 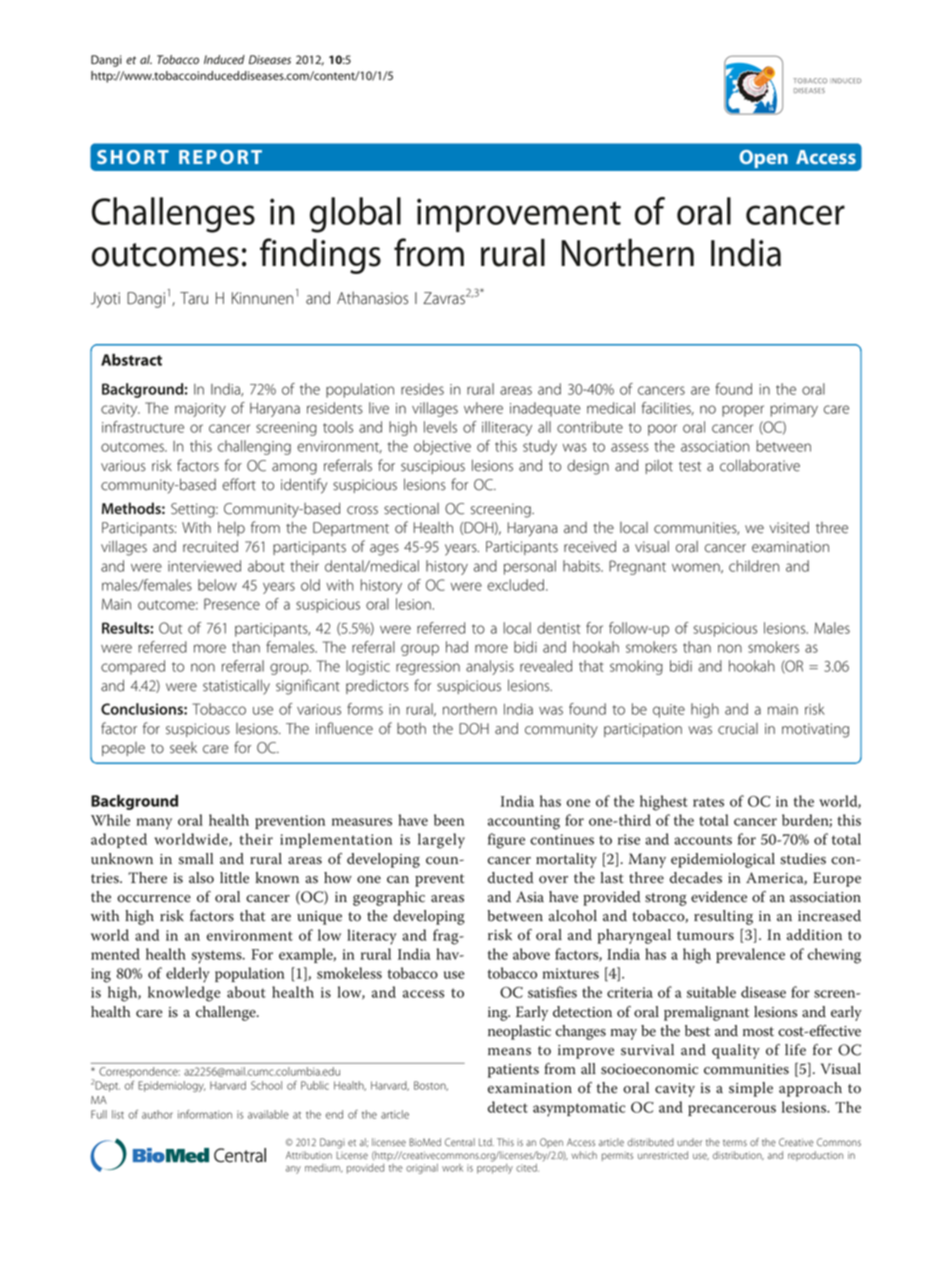 I want to click on children, so click(x=754, y=566).
